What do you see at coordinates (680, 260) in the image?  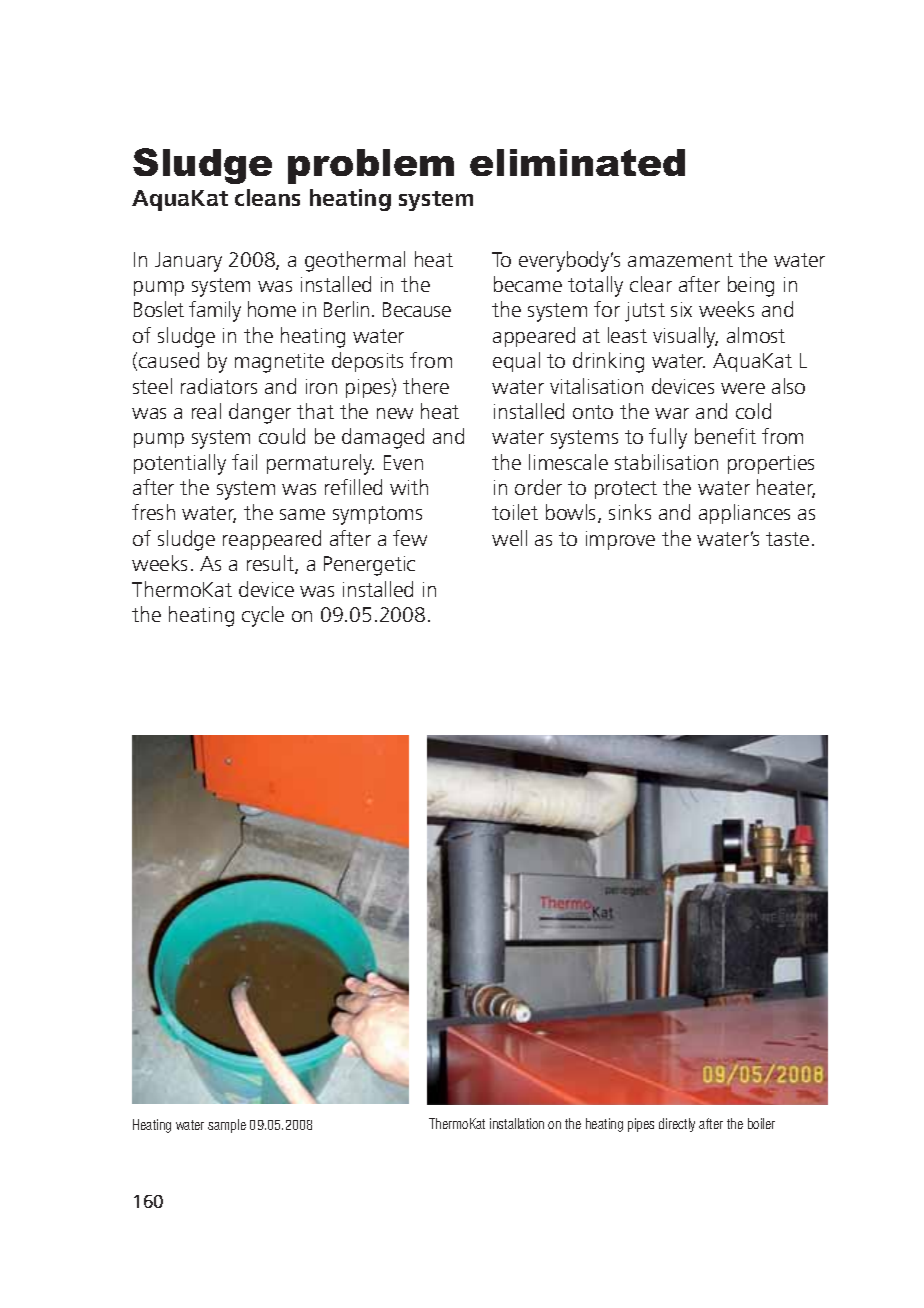 I see `amazement` at bounding box center [680, 260].
